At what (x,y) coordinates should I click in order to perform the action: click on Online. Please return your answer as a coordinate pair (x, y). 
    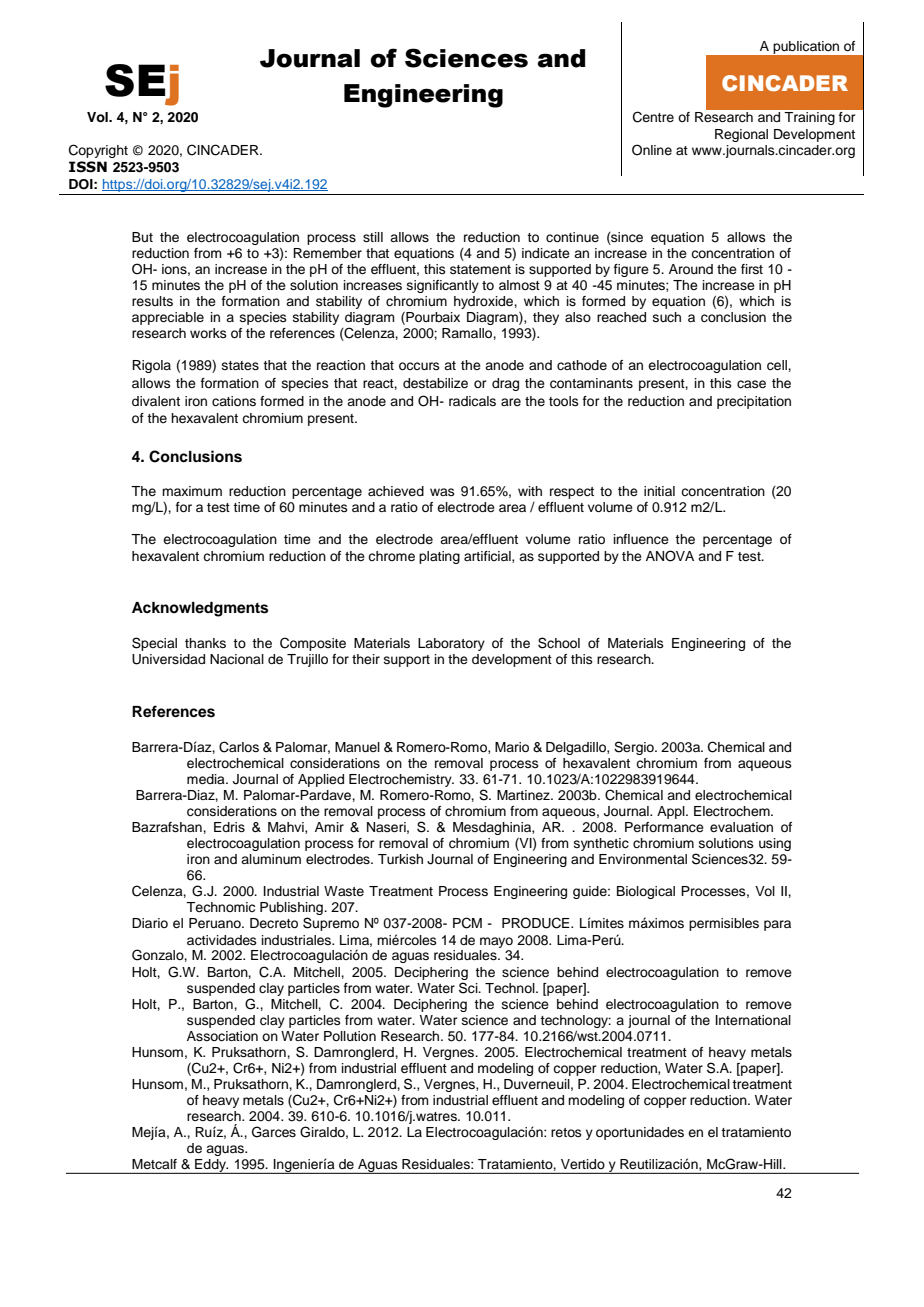
    Looking at the image, I should click on (652, 150).
